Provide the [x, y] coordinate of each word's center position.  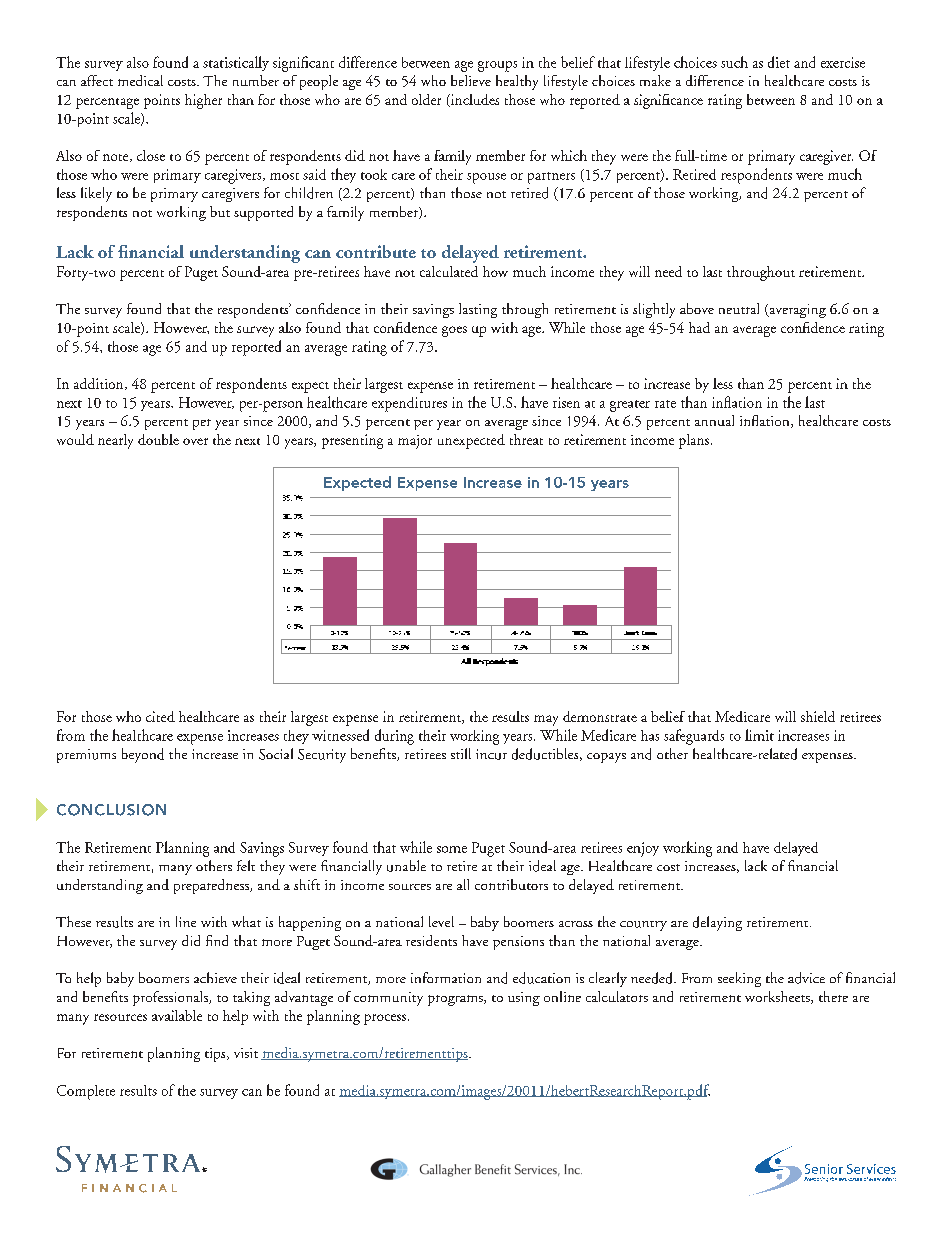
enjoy [643, 849]
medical [140, 80]
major [415, 442]
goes [454, 331]
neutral [739, 308]
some [452, 849]
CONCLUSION [111, 810]
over [195, 441]
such [734, 62]
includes [474, 100]
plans [695, 441]
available [177, 1015]
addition [100, 384]
